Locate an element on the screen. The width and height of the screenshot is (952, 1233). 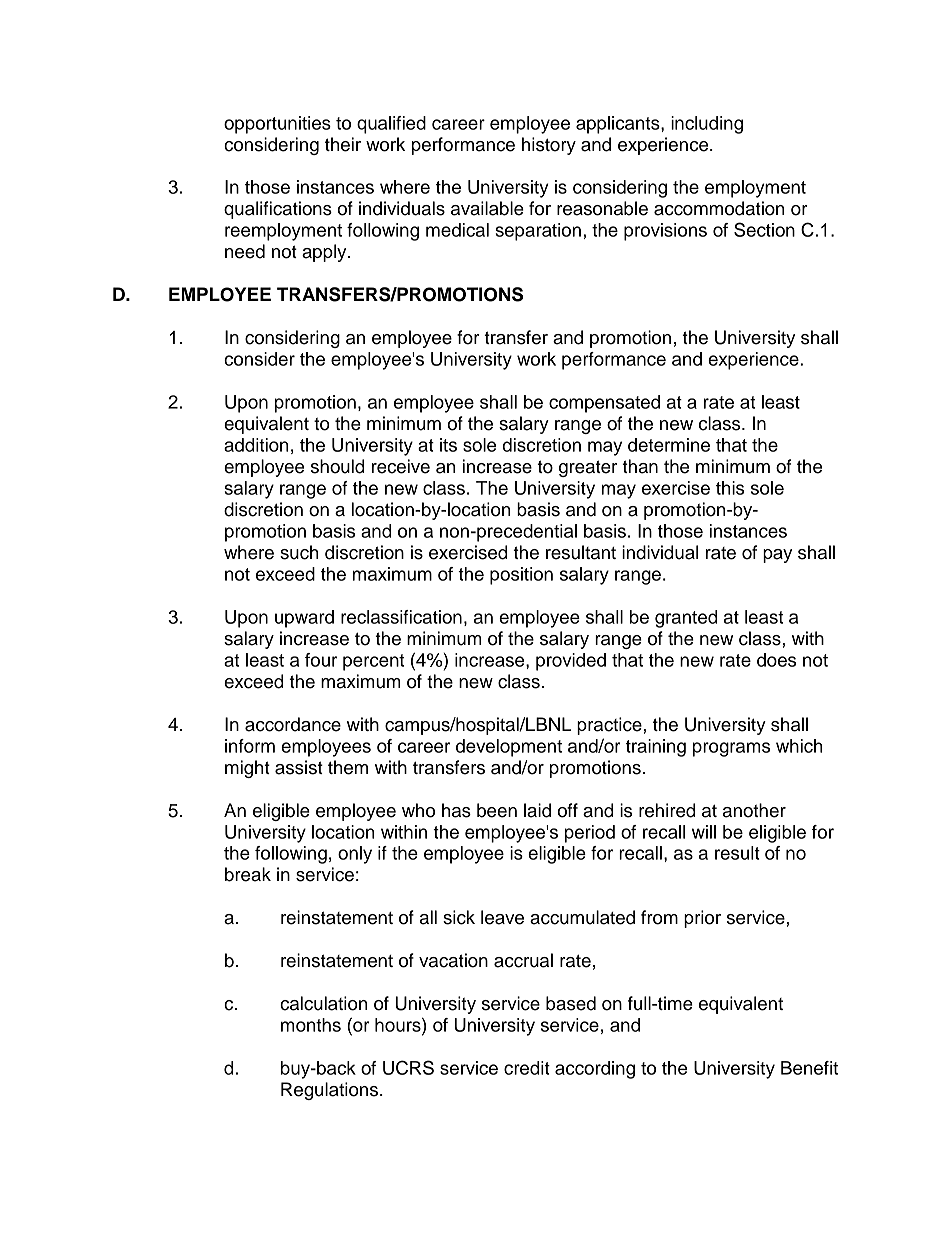
history is located at coordinates (549, 146).
